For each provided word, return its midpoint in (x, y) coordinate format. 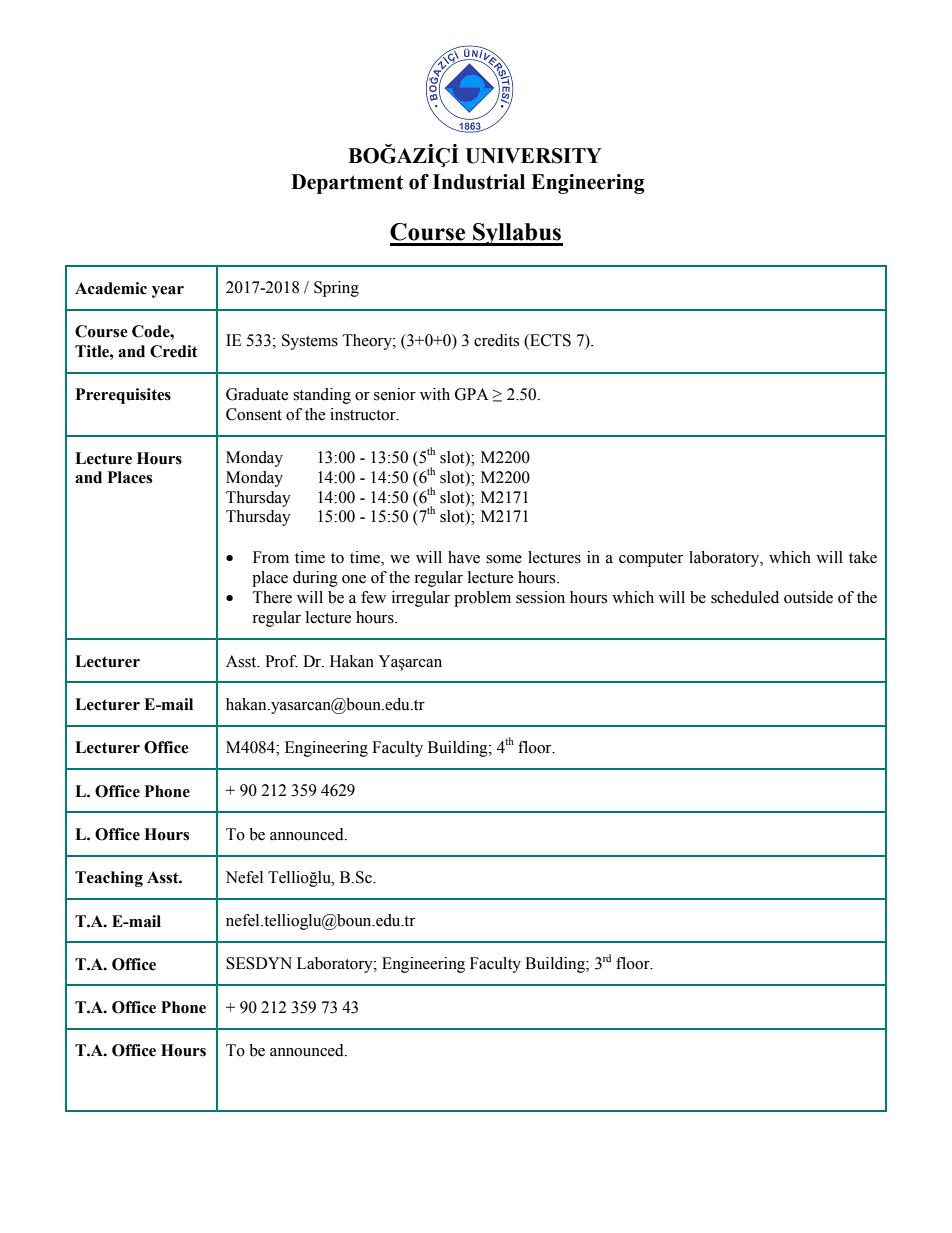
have (464, 557)
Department (347, 184)
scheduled (745, 597)
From (271, 557)
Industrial (479, 182)
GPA (472, 394)
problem (482, 599)
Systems (310, 342)
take (863, 557)
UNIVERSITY (533, 156)
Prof (281, 661)
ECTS (549, 341)
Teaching (109, 879)
